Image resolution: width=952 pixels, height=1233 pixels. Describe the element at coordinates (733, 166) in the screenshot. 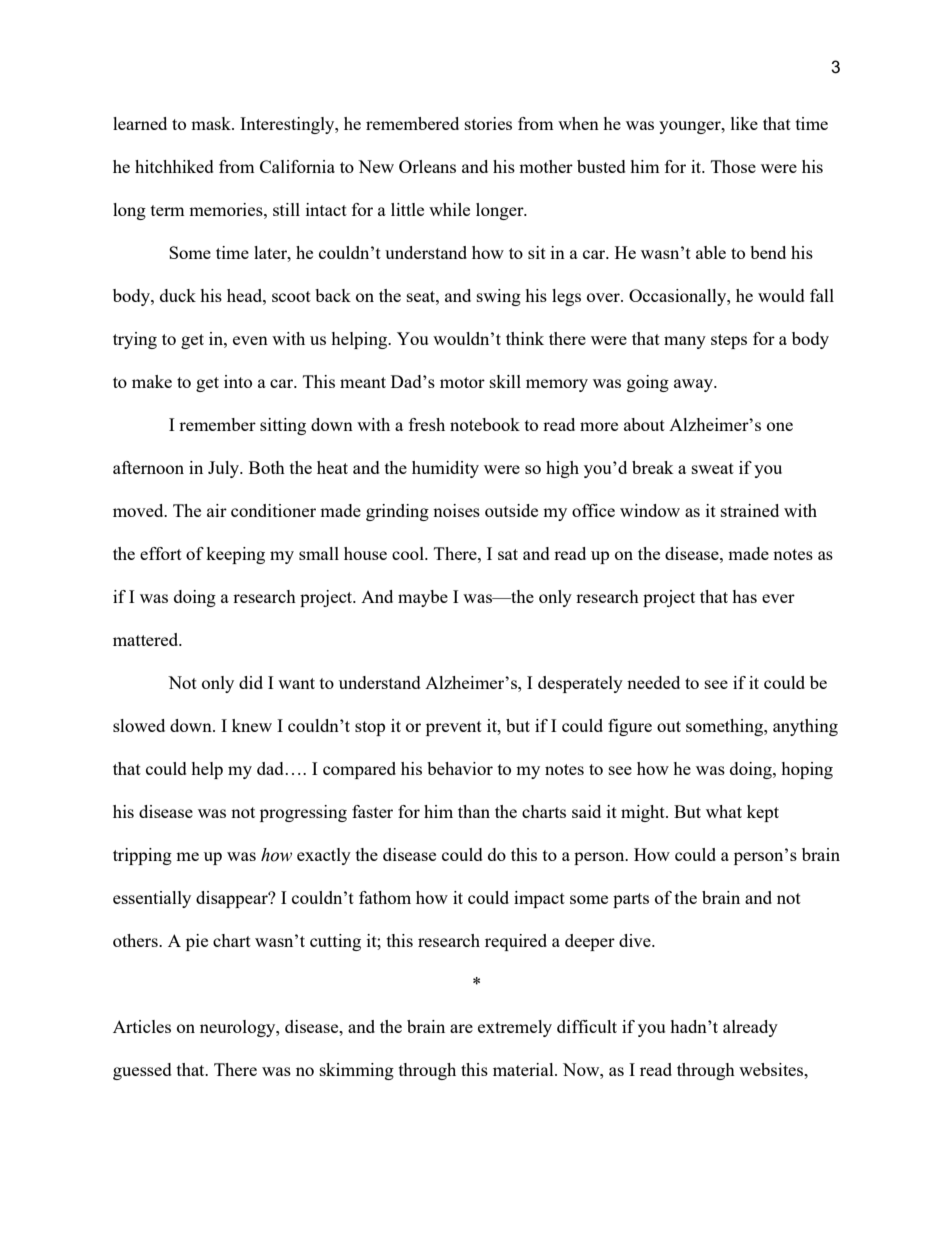

I see `Those` at that location.
